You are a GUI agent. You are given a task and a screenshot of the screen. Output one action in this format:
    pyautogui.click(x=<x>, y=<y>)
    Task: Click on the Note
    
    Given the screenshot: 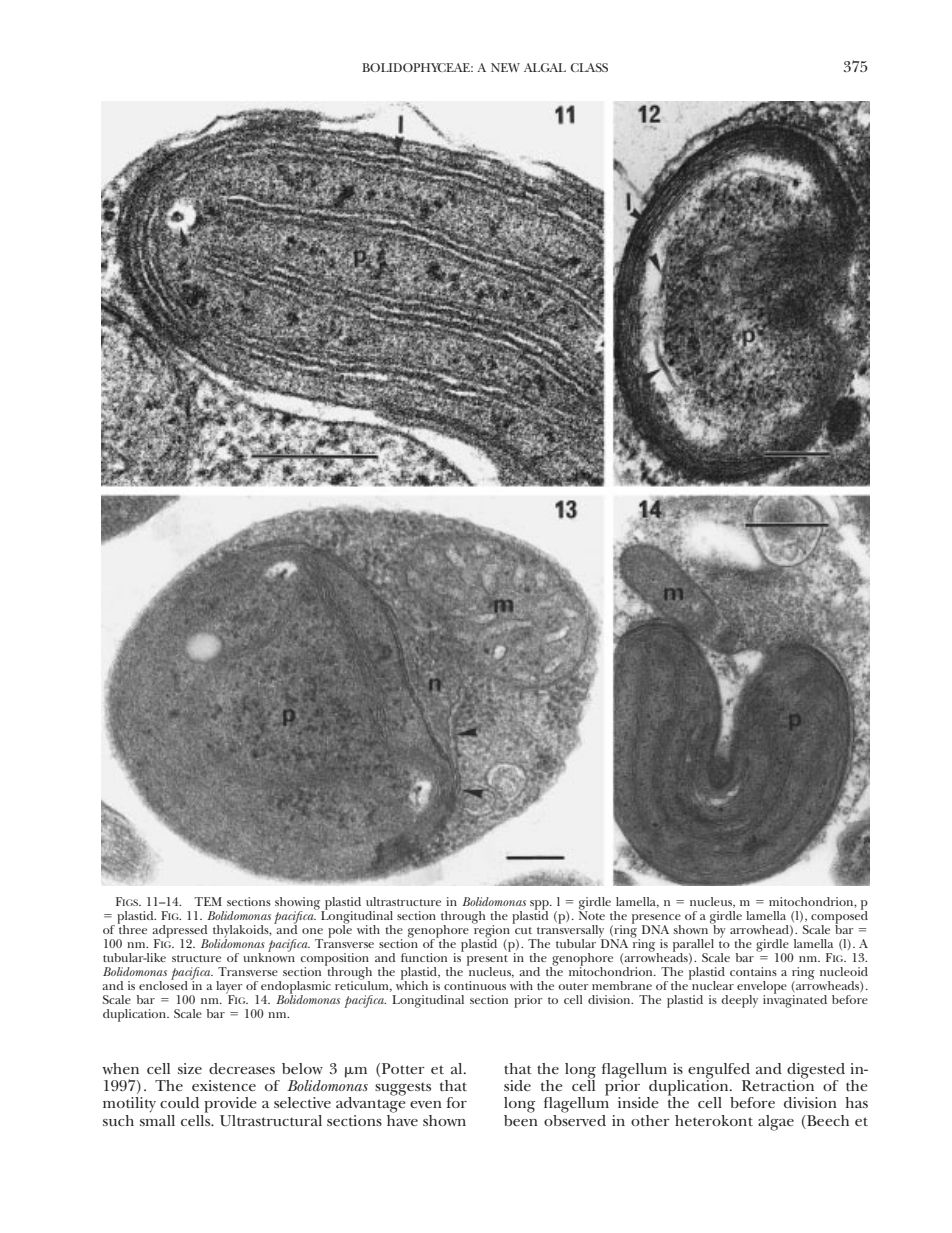 What is the action you would take?
    pyautogui.click(x=592, y=914)
